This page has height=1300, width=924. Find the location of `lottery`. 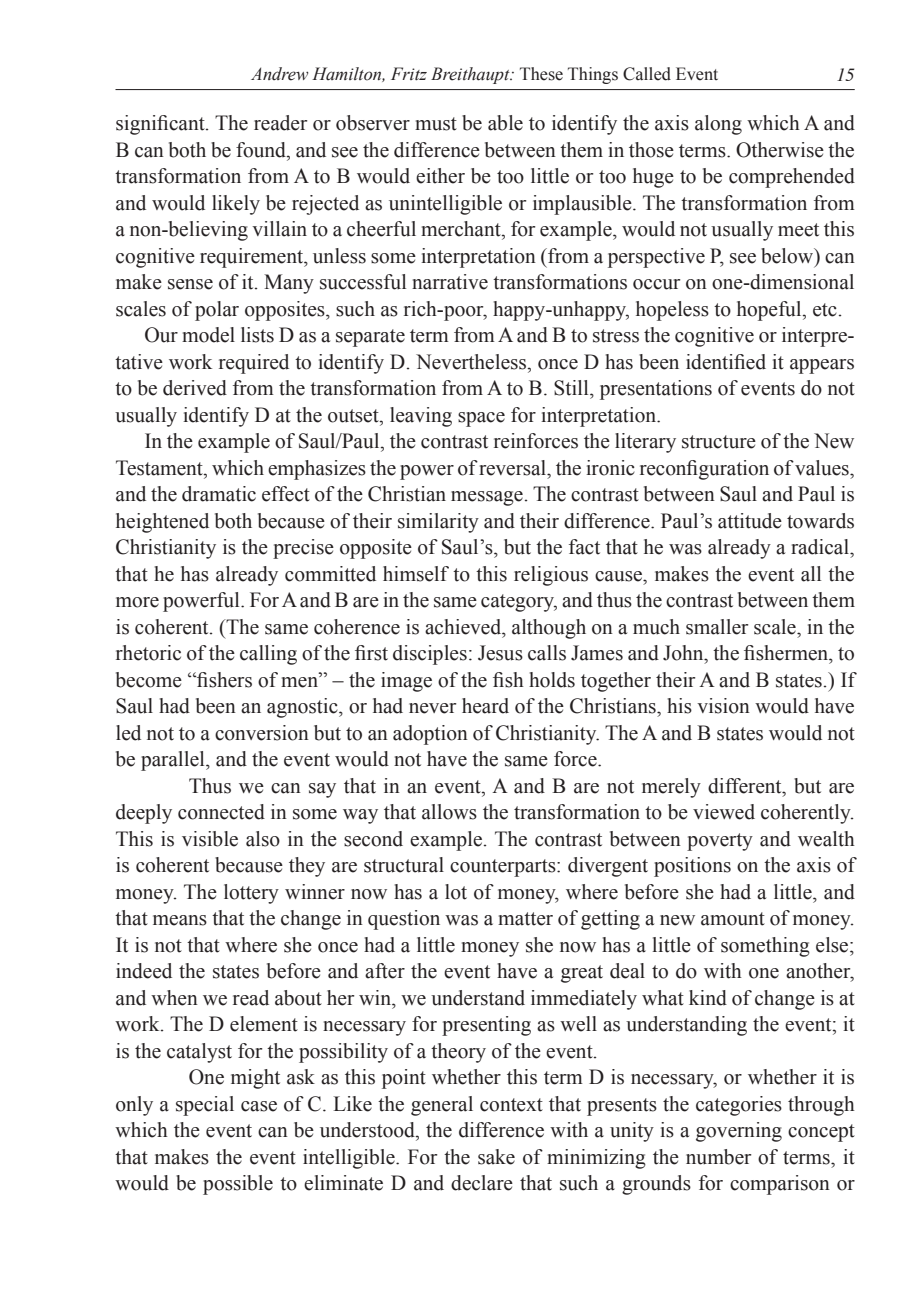

lottery is located at coordinates (251, 894).
